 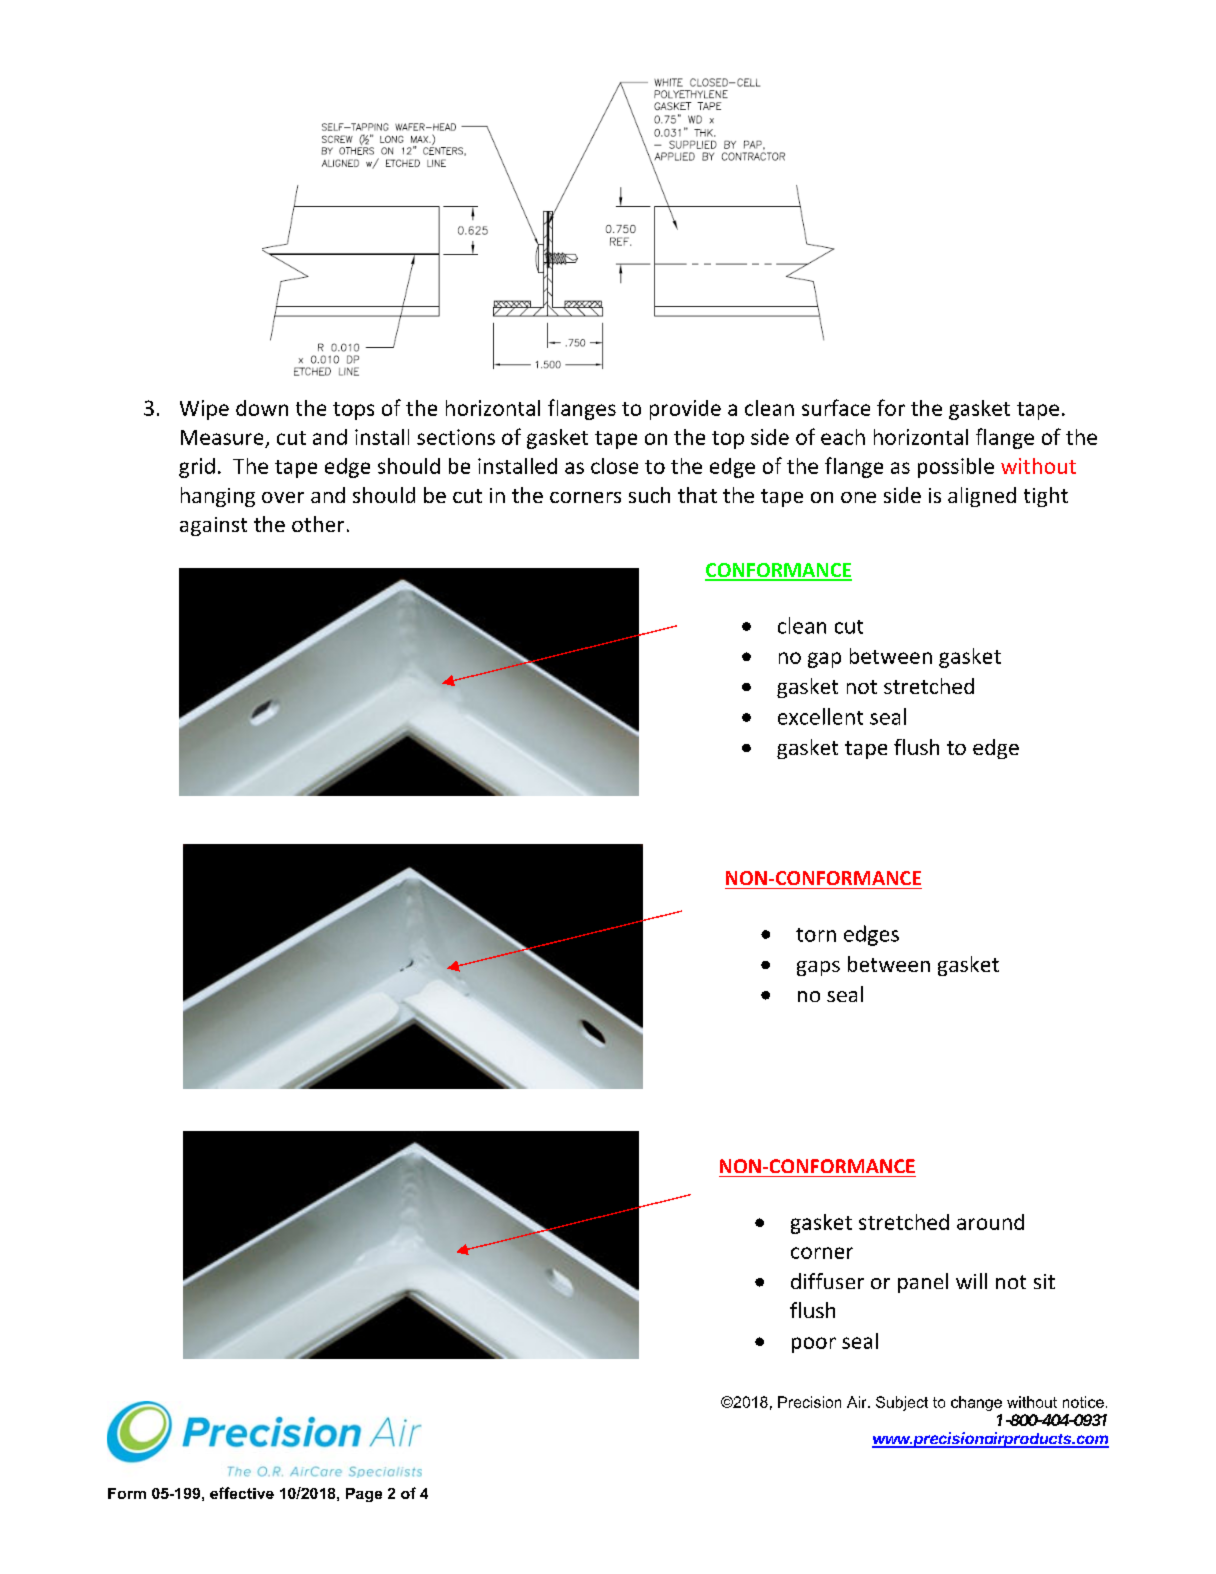 I want to click on poor, so click(x=814, y=1345).
